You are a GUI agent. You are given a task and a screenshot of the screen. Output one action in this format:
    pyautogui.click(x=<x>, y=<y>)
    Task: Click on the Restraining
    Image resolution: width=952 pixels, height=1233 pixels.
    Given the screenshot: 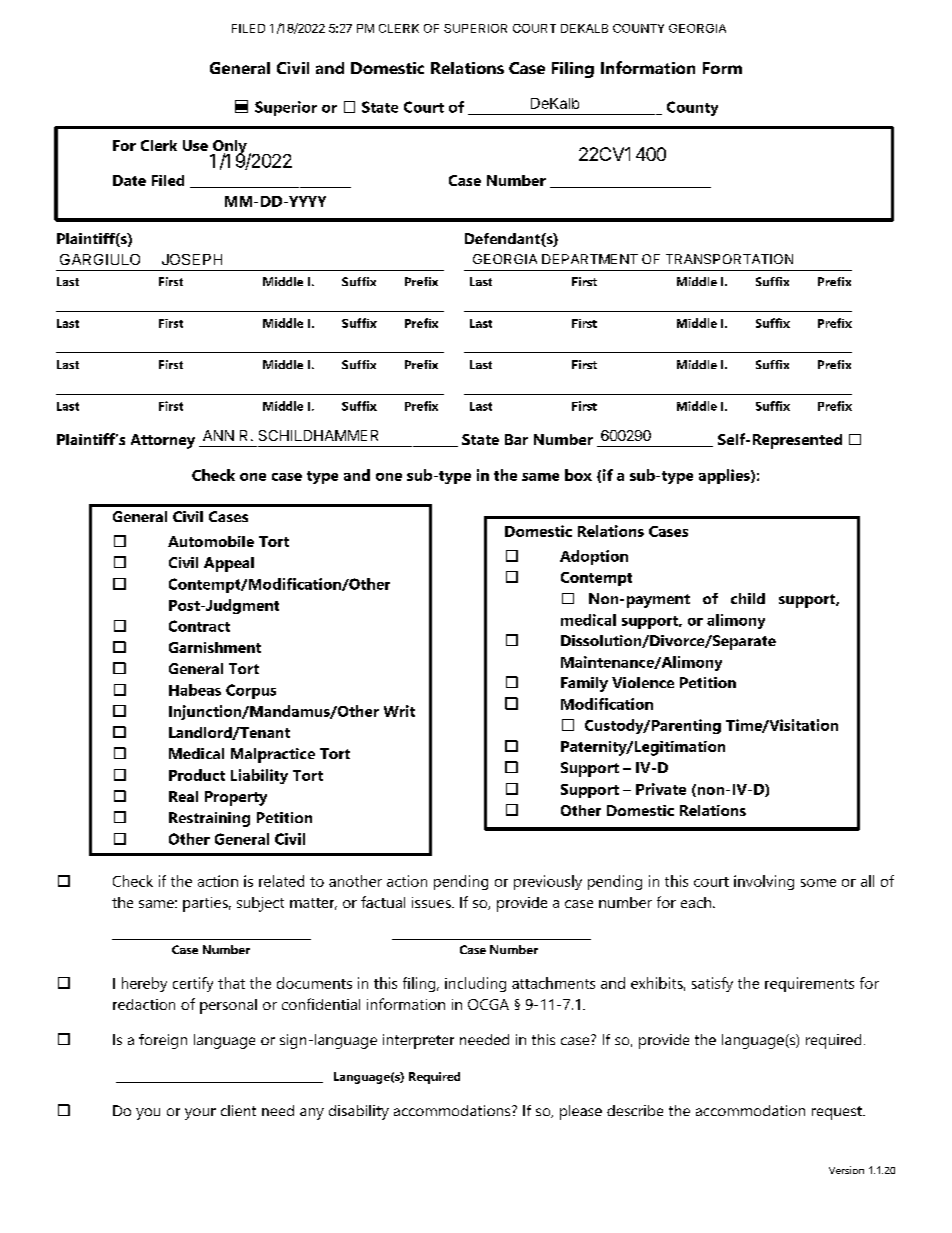 What is the action you would take?
    pyautogui.click(x=209, y=819)
